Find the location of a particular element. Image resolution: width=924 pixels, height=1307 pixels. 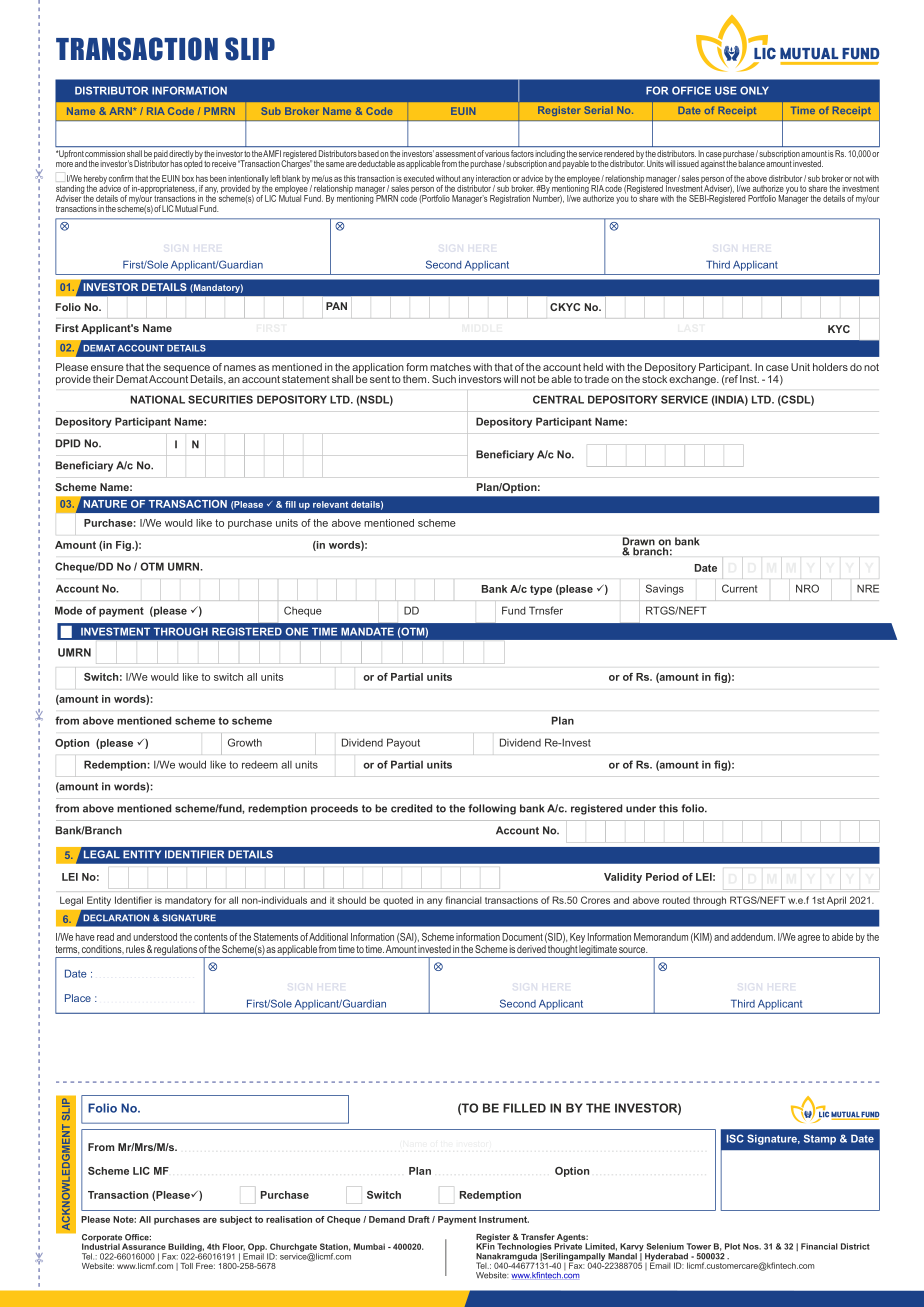

April is located at coordinates (836, 901).
